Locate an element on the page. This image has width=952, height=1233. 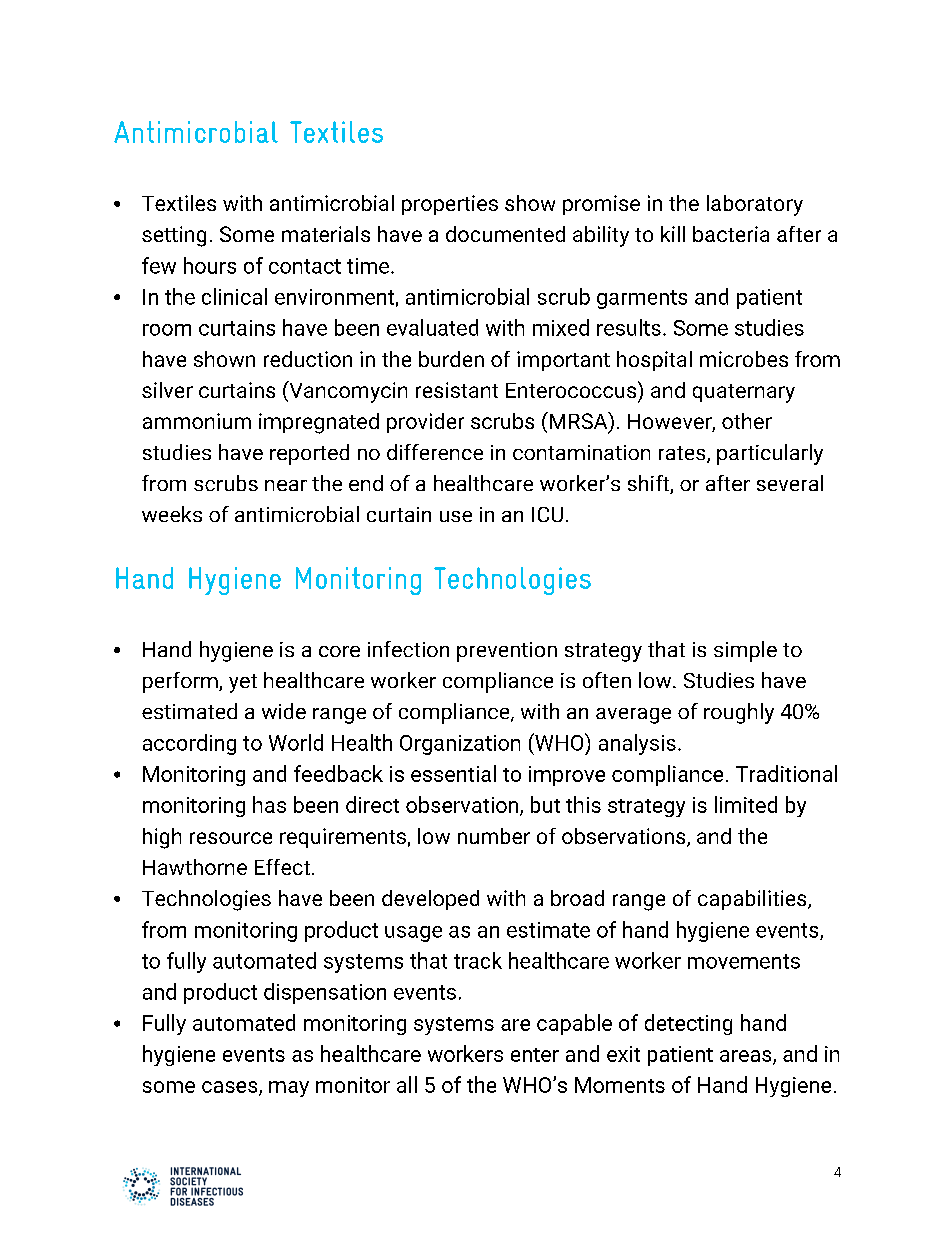
hours is located at coordinates (210, 265).
